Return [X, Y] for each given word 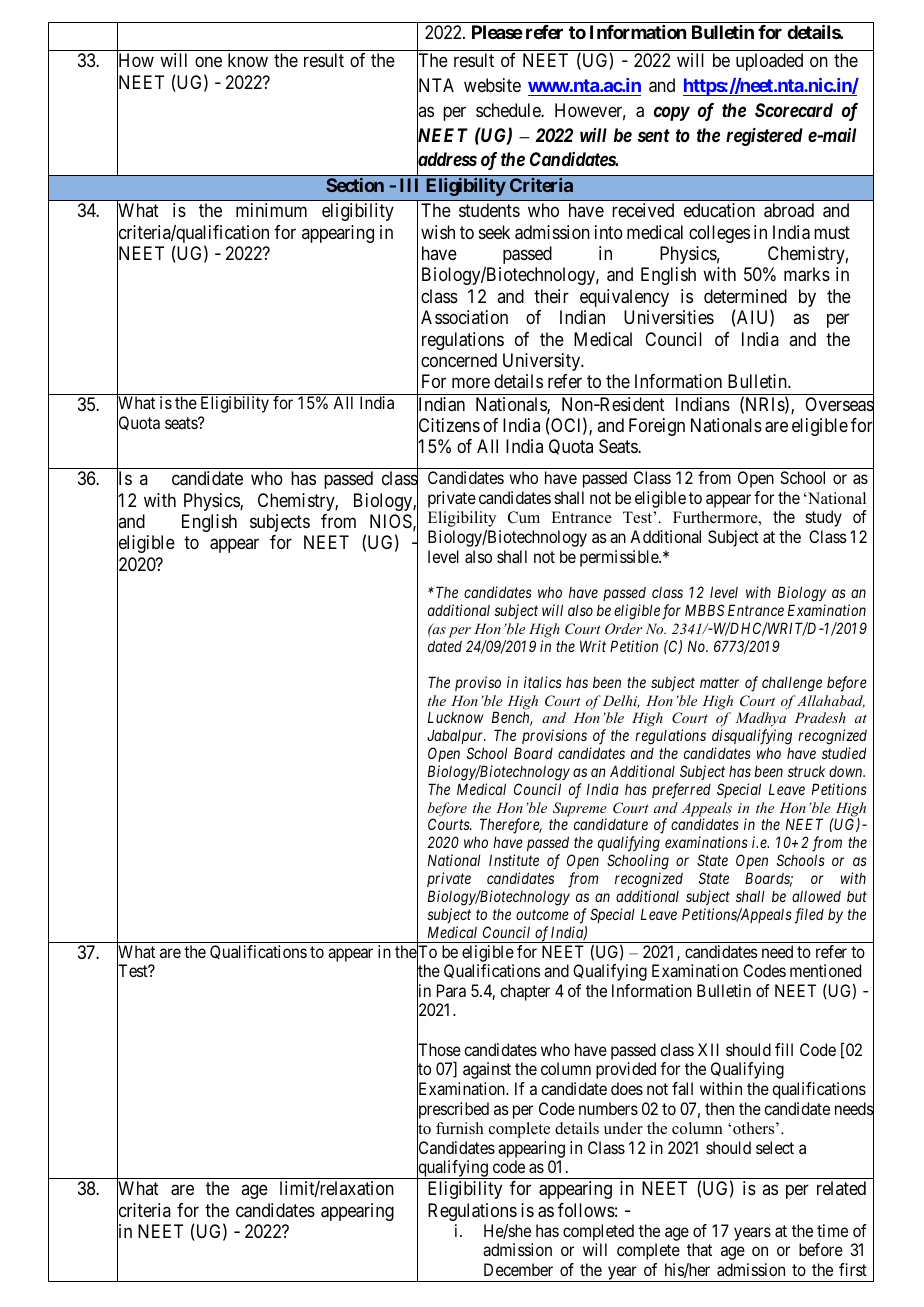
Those [439, 1050]
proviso [478, 683]
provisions [554, 736]
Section [355, 185]
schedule [509, 110]
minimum [271, 210]
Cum [524, 517]
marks [807, 274]
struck [806, 771]
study [824, 518]
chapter [525, 992]
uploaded [769, 62]
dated [445, 646]
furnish [460, 1128]
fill [784, 1049]
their [551, 296]
